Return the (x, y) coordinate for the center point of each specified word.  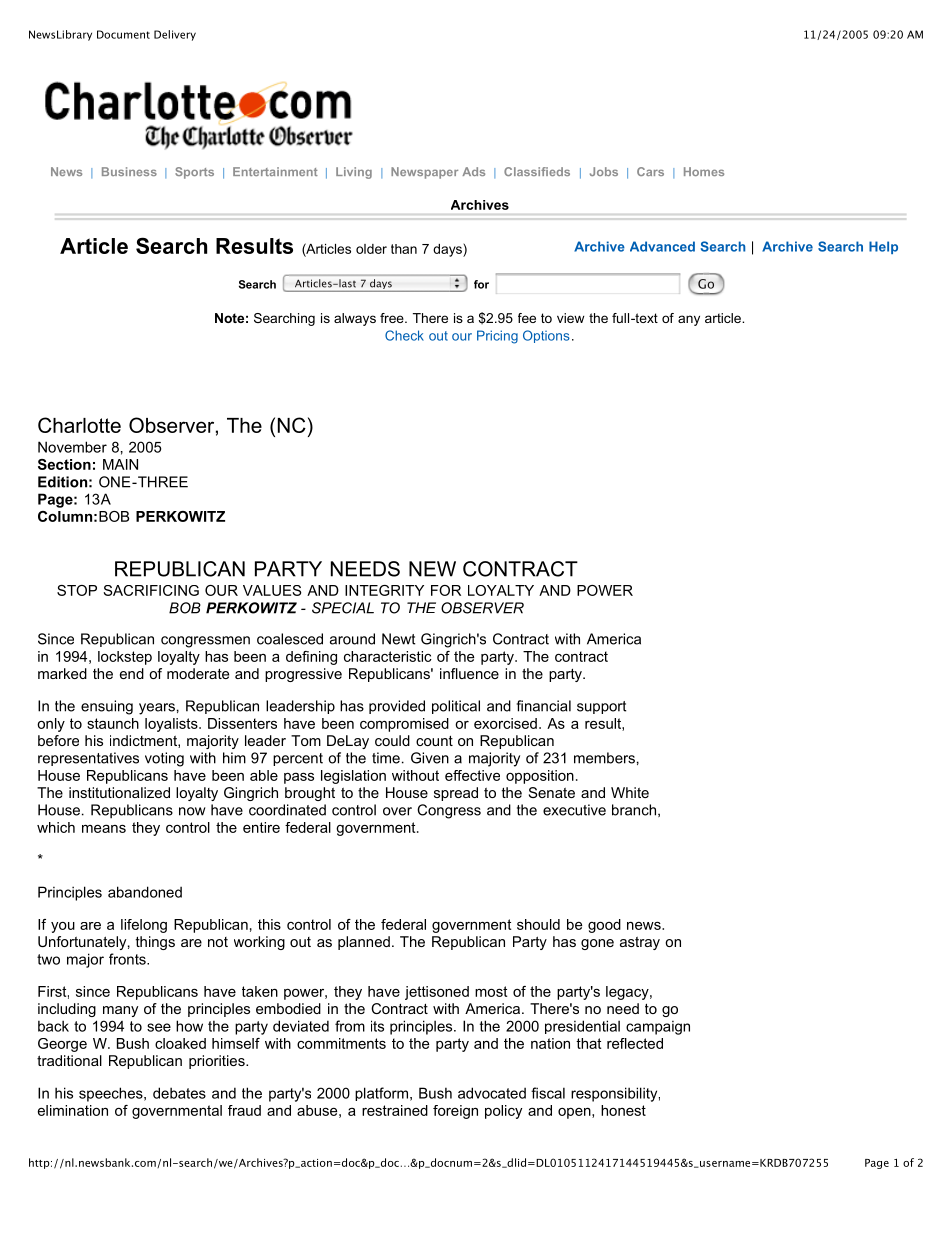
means (104, 828)
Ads (473, 171)
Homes (704, 171)
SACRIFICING (151, 590)
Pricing (497, 337)
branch (634, 810)
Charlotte (79, 425)
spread (456, 794)
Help (883, 247)
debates (179, 1093)
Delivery (175, 35)
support (601, 707)
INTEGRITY (384, 590)
